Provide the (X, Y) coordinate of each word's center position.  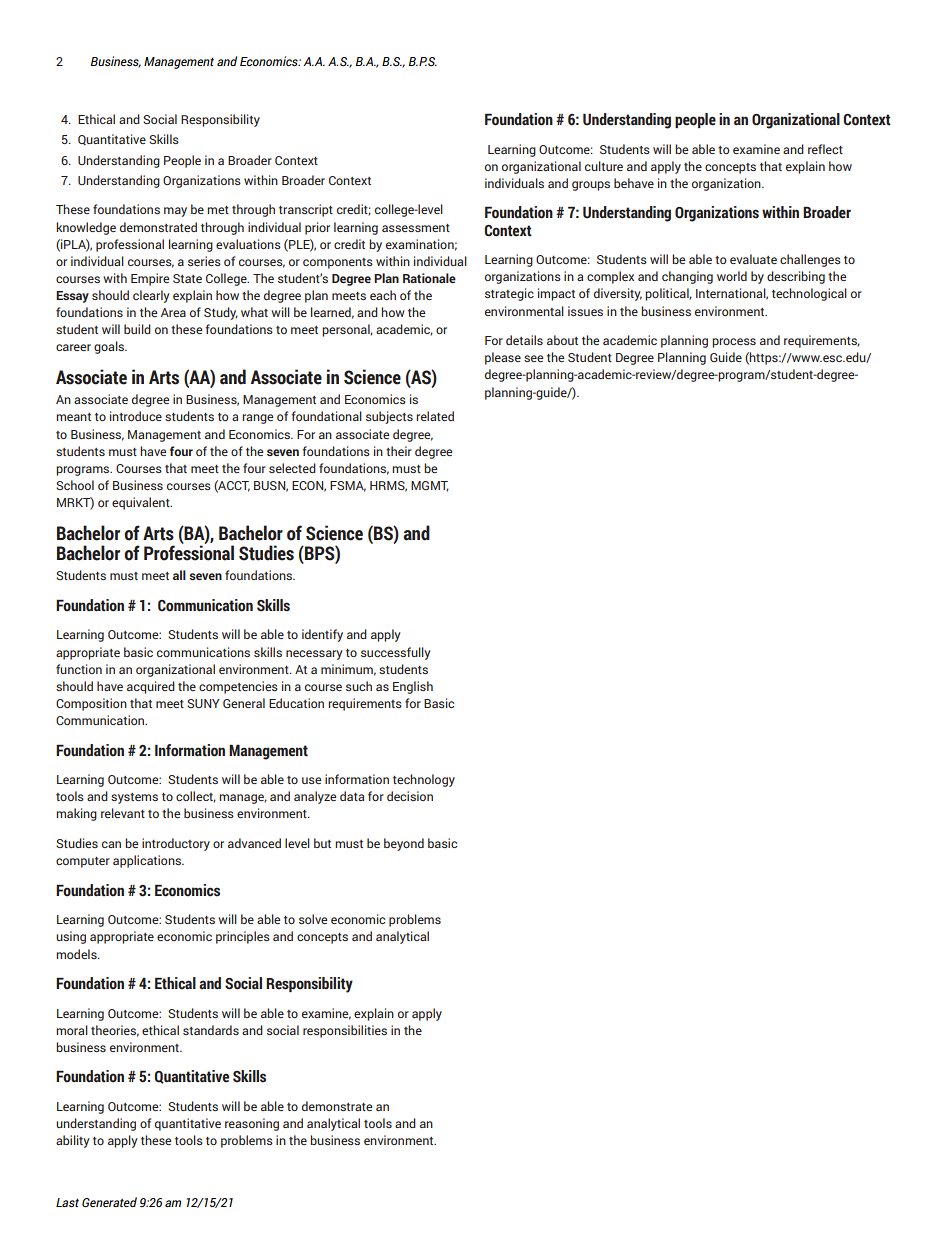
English (413, 687)
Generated (109, 1202)
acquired (151, 687)
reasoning (252, 1124)
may (175, 212)
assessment (416, 228)
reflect (825, 149)
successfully (396, 653)
